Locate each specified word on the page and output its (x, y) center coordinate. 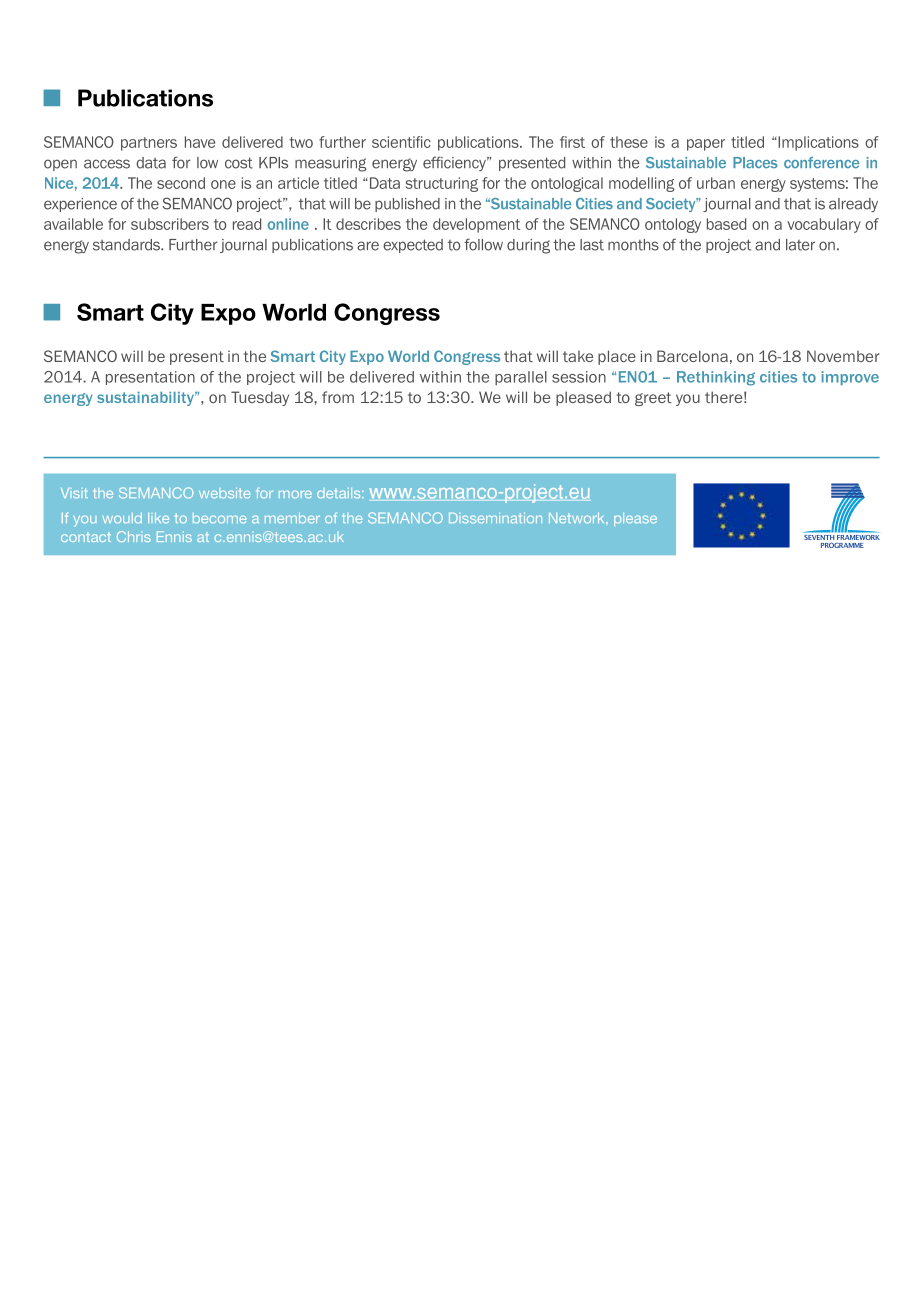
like (158, 518)
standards (128, 245)
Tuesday (260, 398)
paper (706, 145)
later (800, 245)
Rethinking (716, 378)
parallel (521, 378)
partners (149, 144)
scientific (401, 142)
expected (413, 246)
